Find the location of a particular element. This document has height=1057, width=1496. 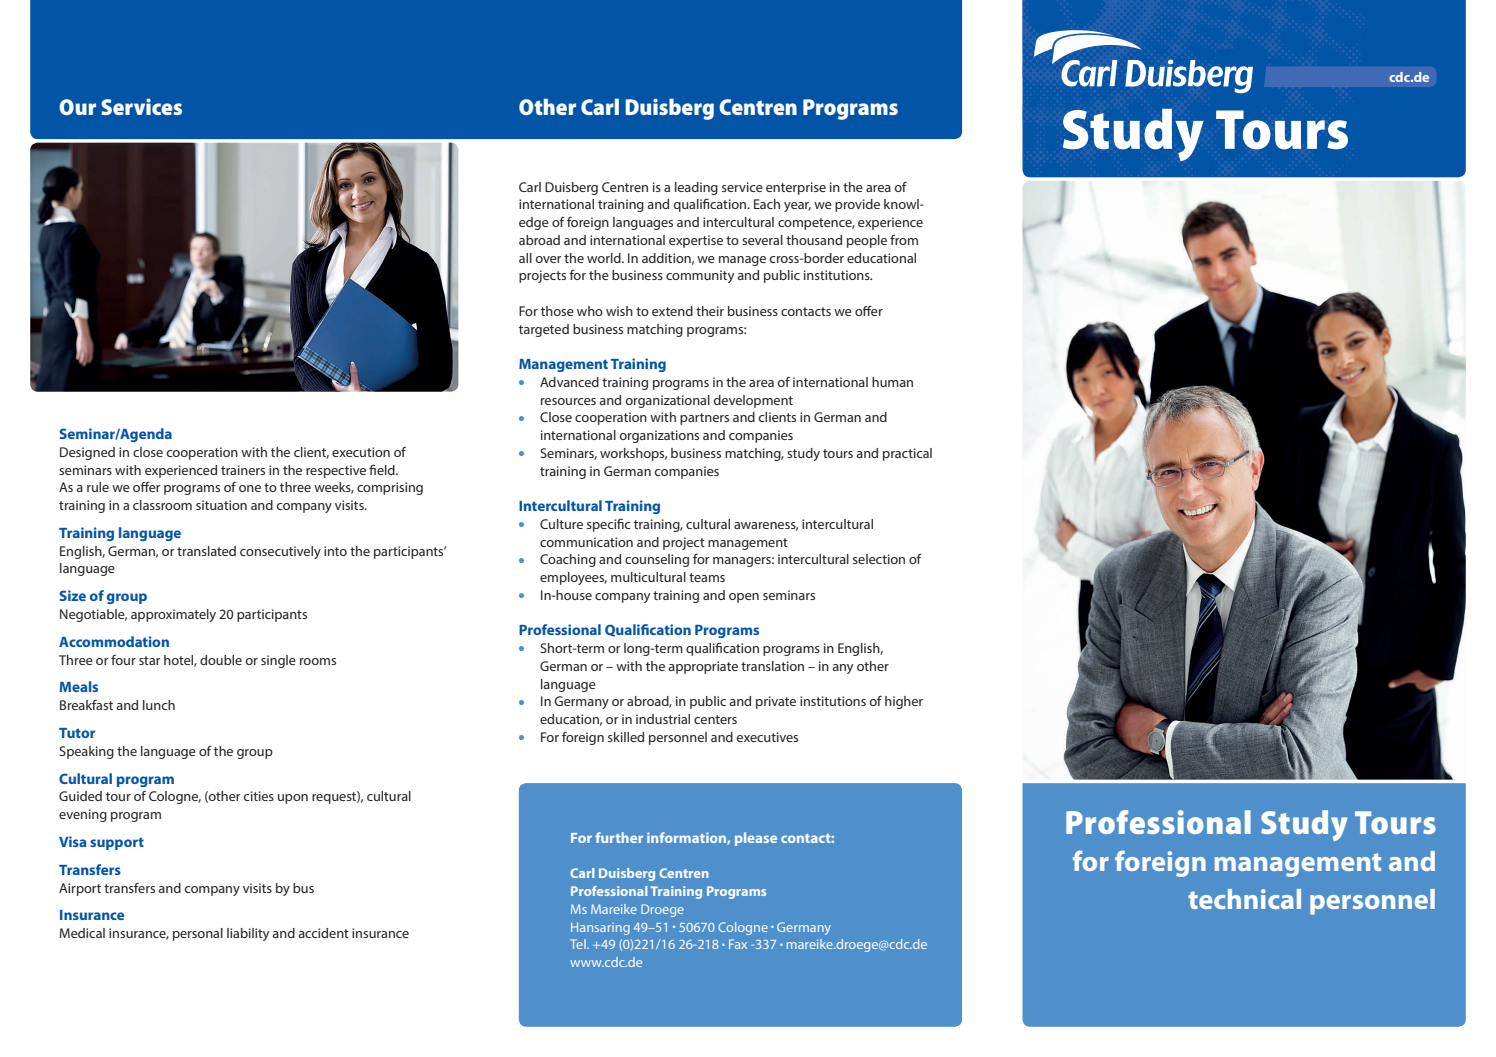

selection is located at coordinates (879, 559).
